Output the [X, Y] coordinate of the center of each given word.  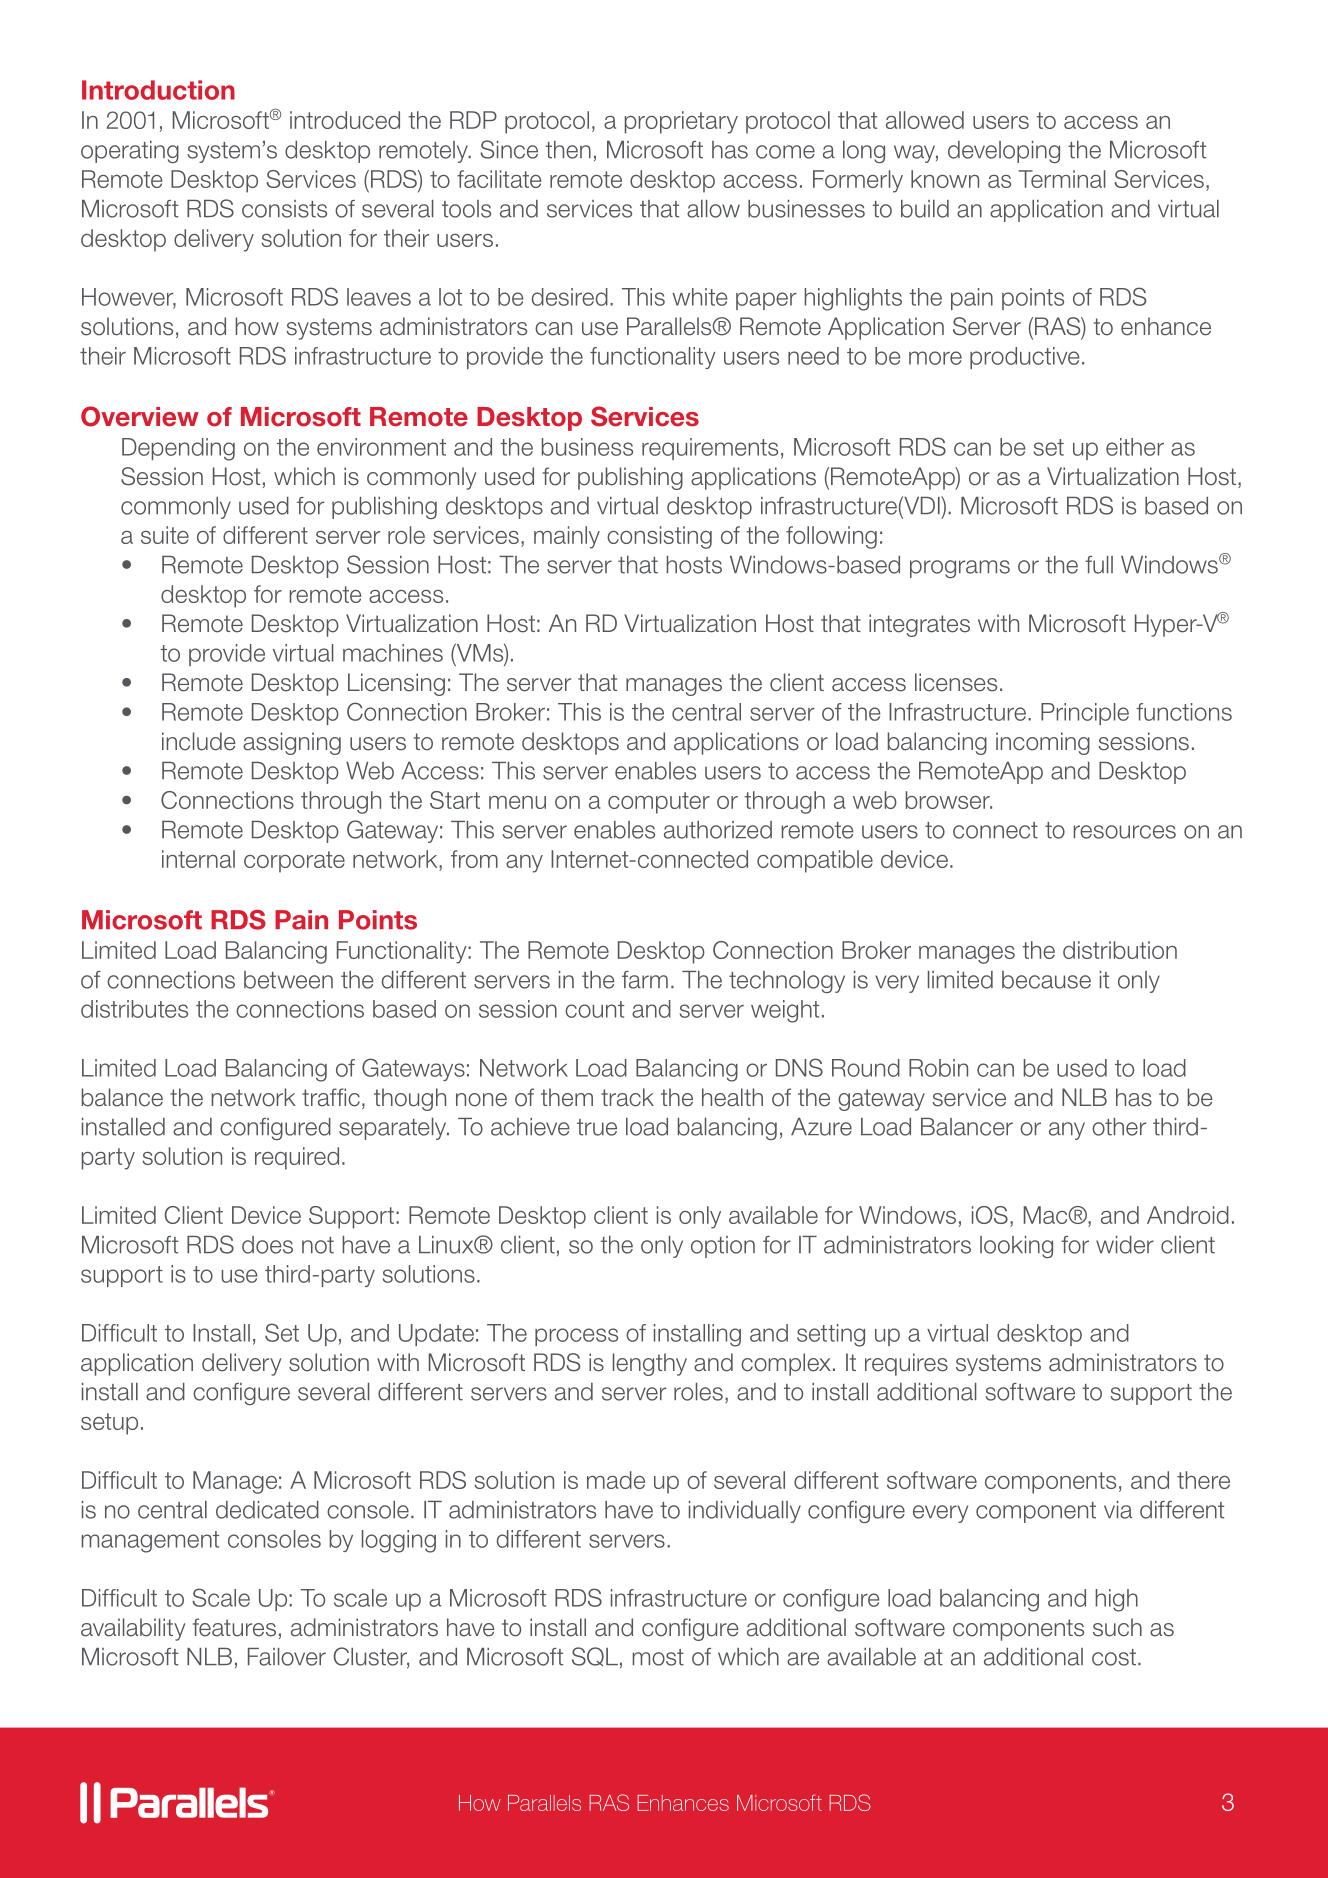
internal [198, 859]
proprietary [681, 122]
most [658, 1657]
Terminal [1062, 179]
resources [1125, 832]
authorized [718, 830]
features [234, 1627]
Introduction [158, 90]
